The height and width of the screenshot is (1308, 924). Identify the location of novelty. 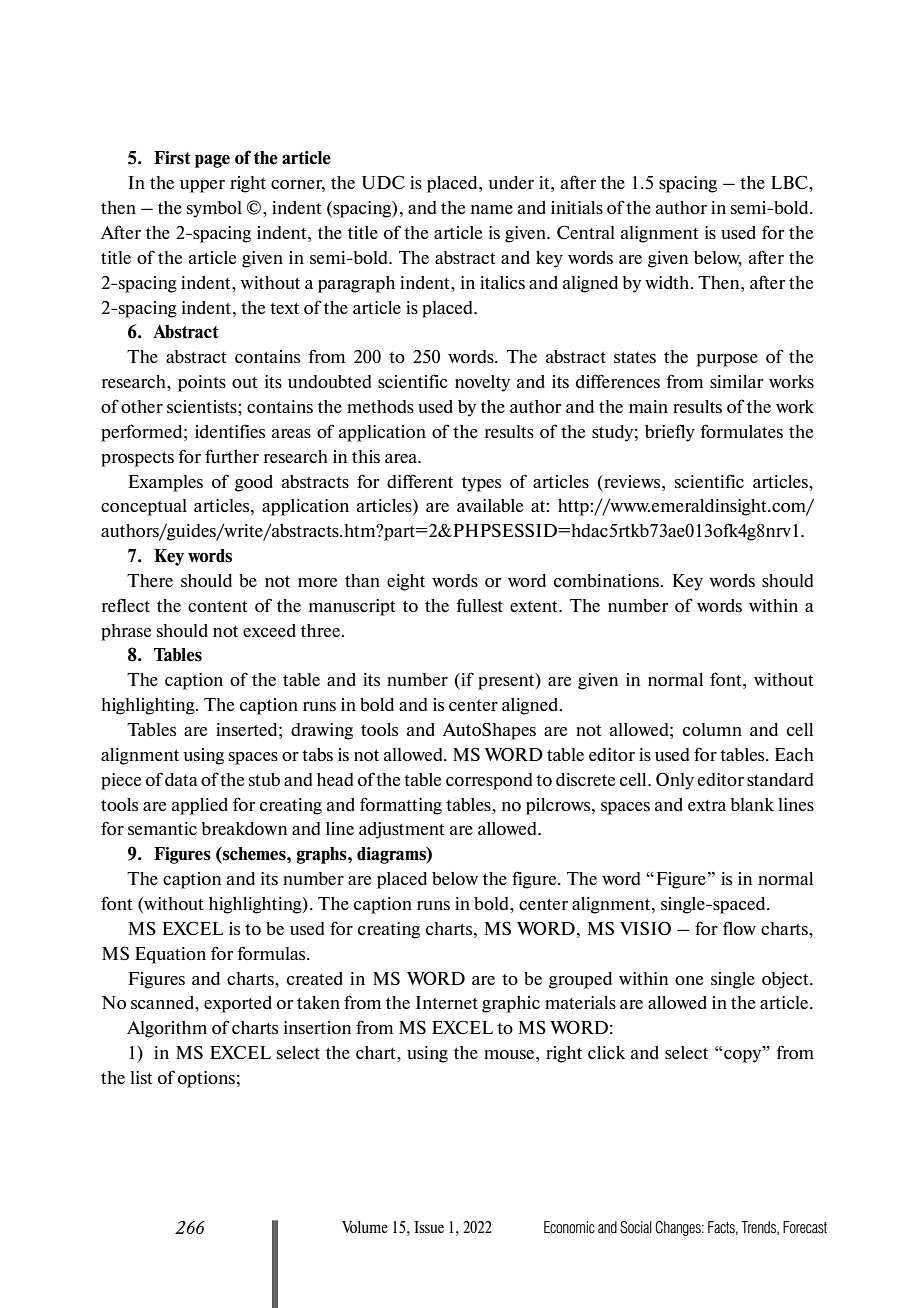
(482, 383).
